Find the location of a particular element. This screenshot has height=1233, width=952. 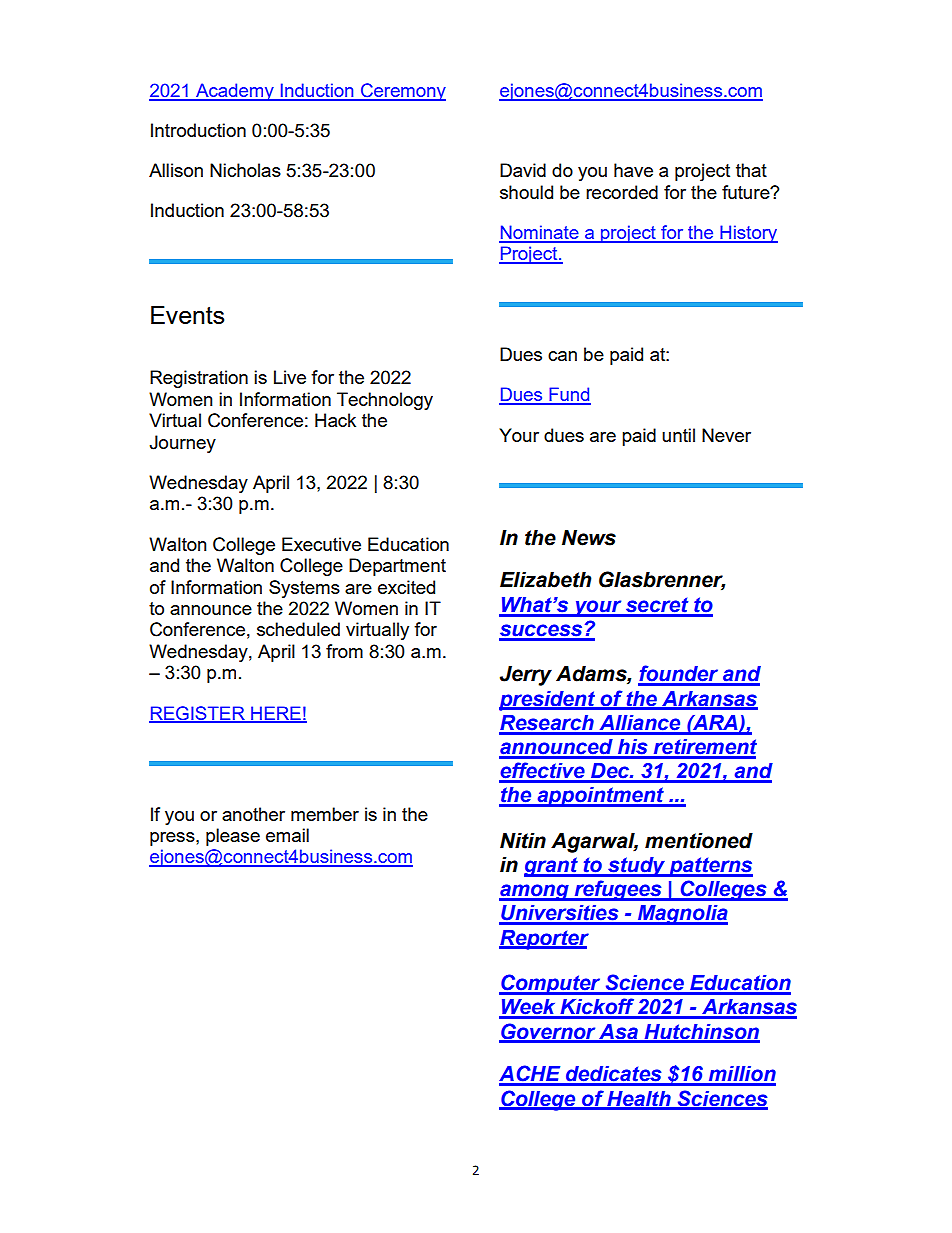

Magnolia is located at coordinates (681, 915).
